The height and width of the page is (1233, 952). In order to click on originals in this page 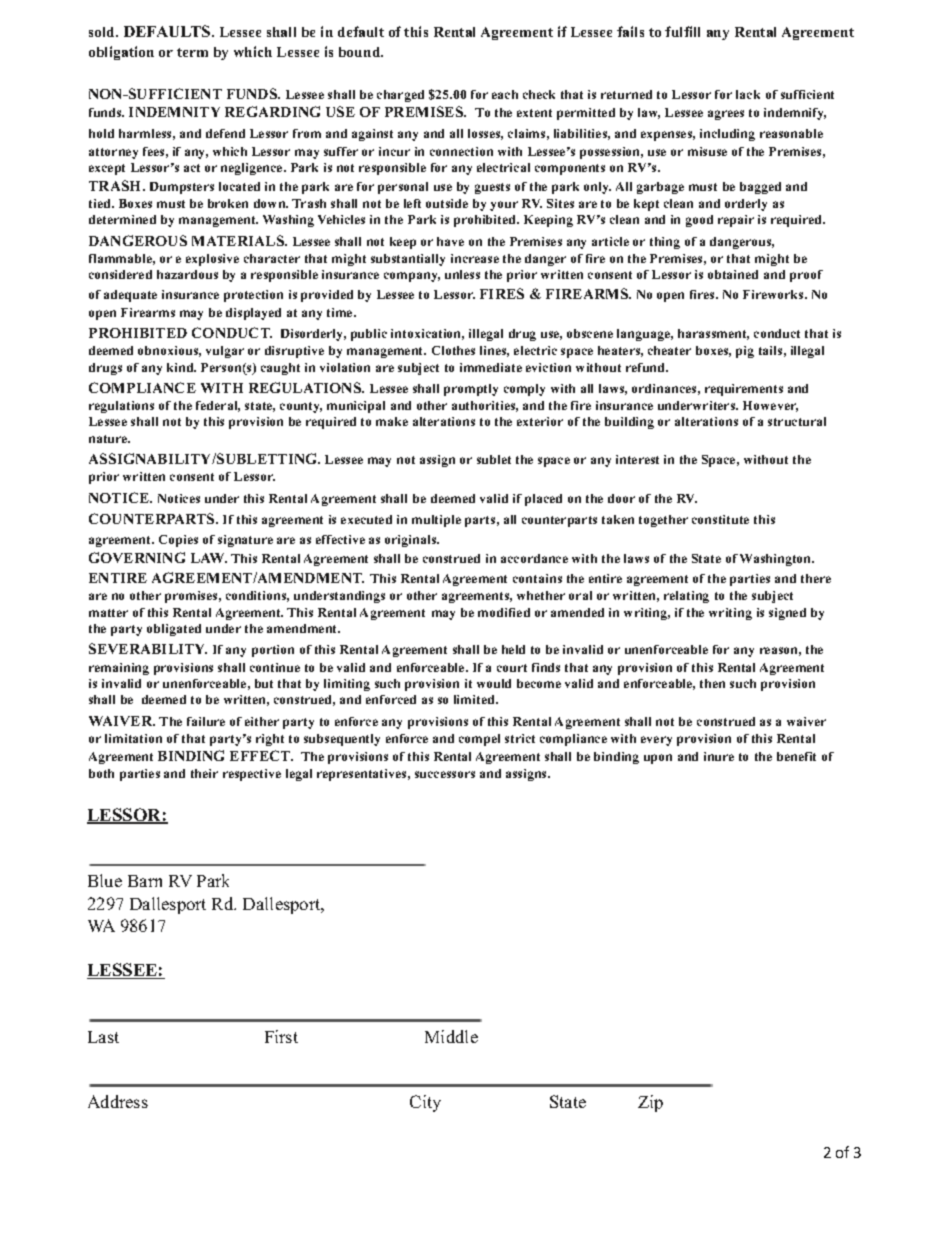, I will do `click(412, 541)`.
